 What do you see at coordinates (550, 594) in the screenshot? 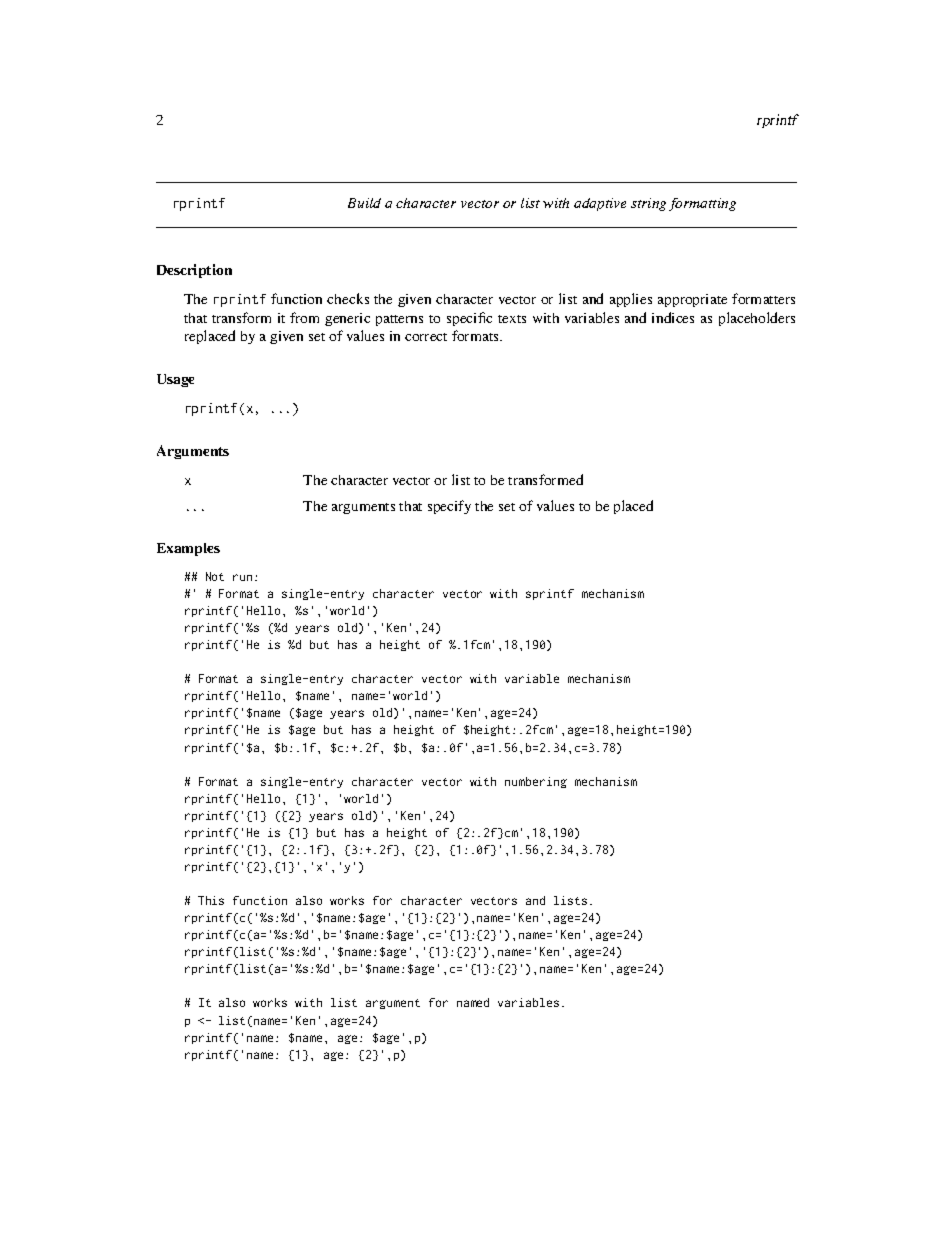
I see `sprintf` at bounding box center [550, 594].
